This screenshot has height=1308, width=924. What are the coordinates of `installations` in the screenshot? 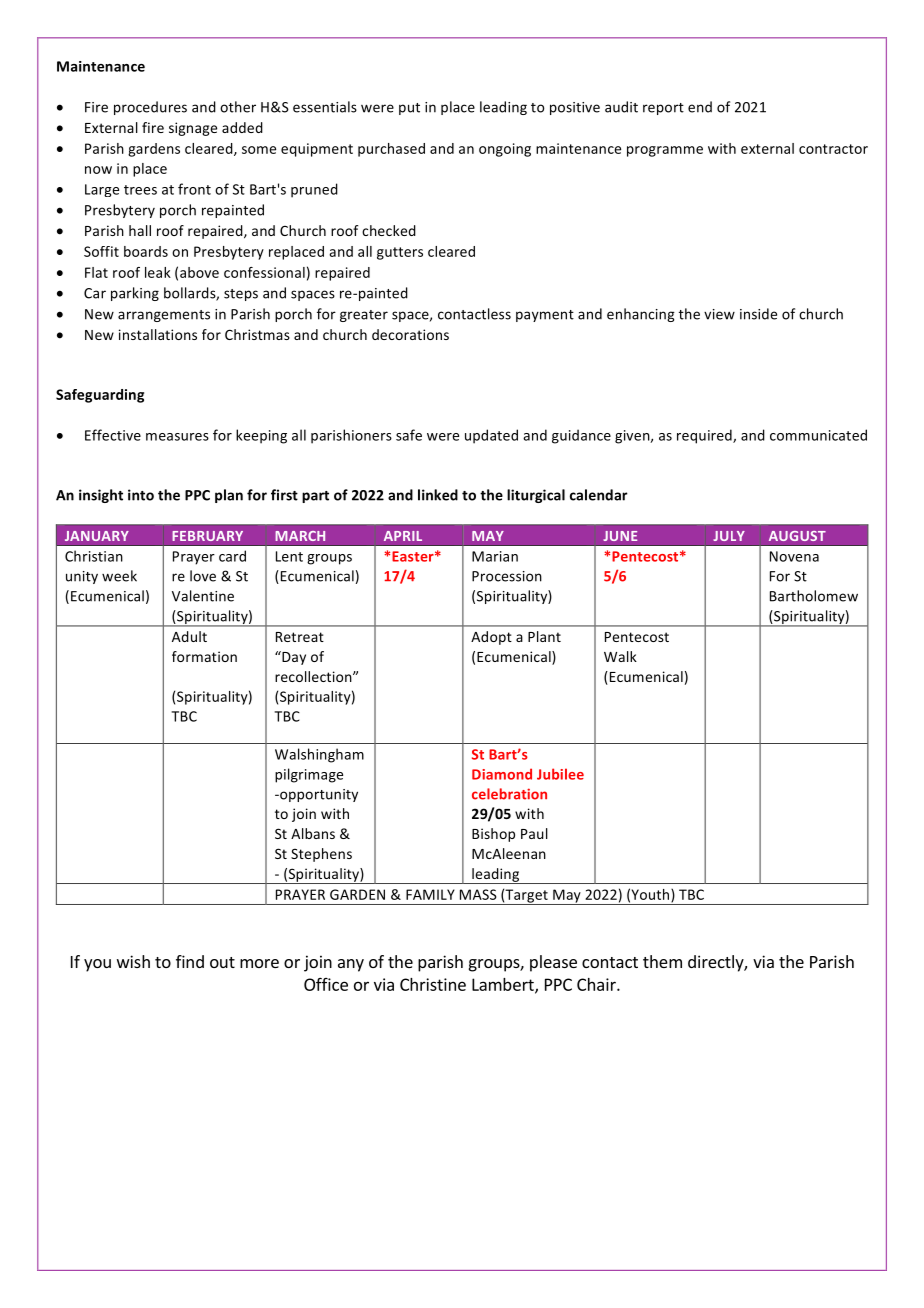 It's located at (158, 334).
